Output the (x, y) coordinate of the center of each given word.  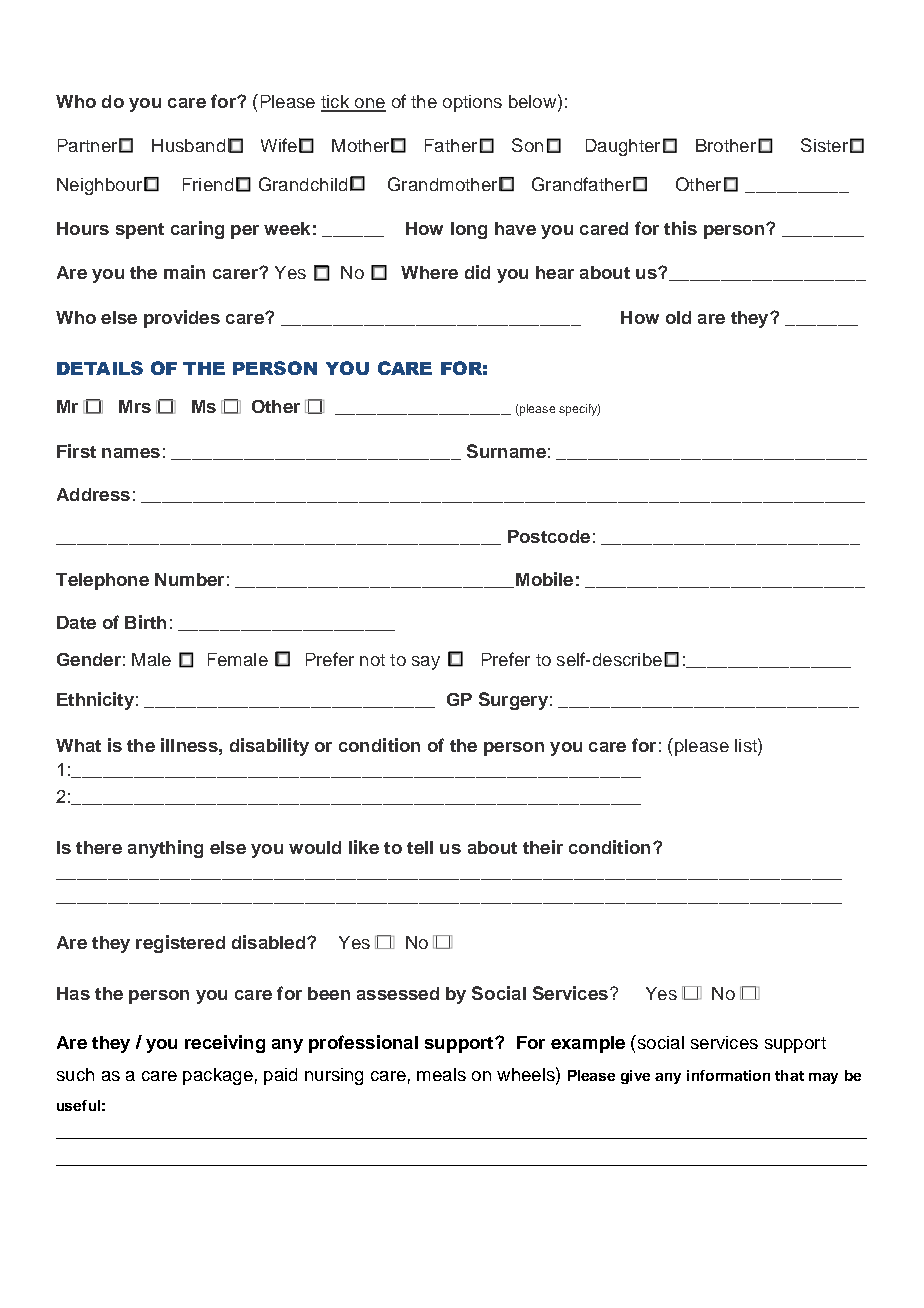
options (472, 103)
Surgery (513, 701)
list (747, 745)
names (131, 453)
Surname (506, 451)
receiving (225, 1044)
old (678, 317)
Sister (824, 145)
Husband (188, 145)
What (78, 745)
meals (441, 1074)
